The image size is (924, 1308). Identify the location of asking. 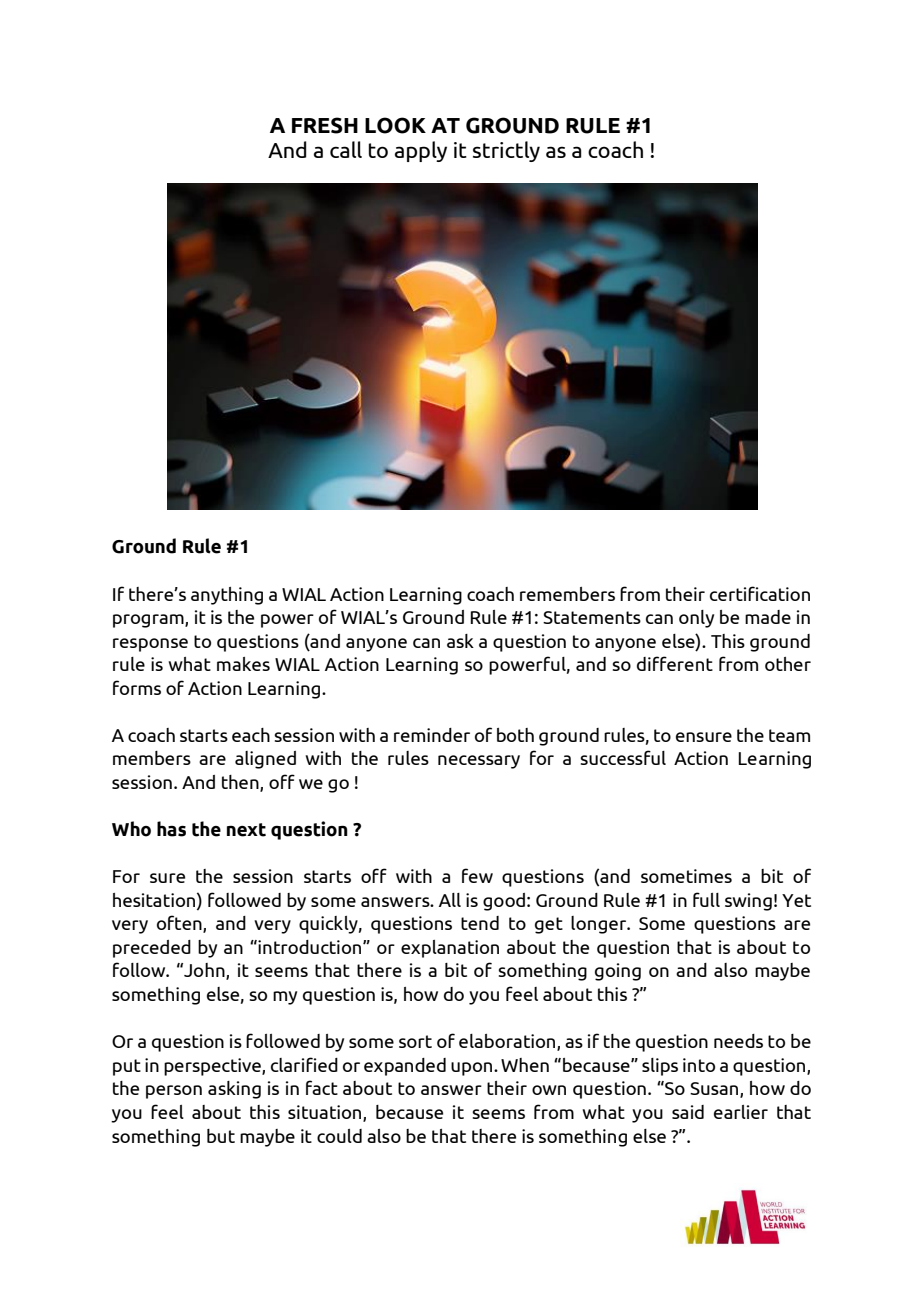
(234, 1090).
